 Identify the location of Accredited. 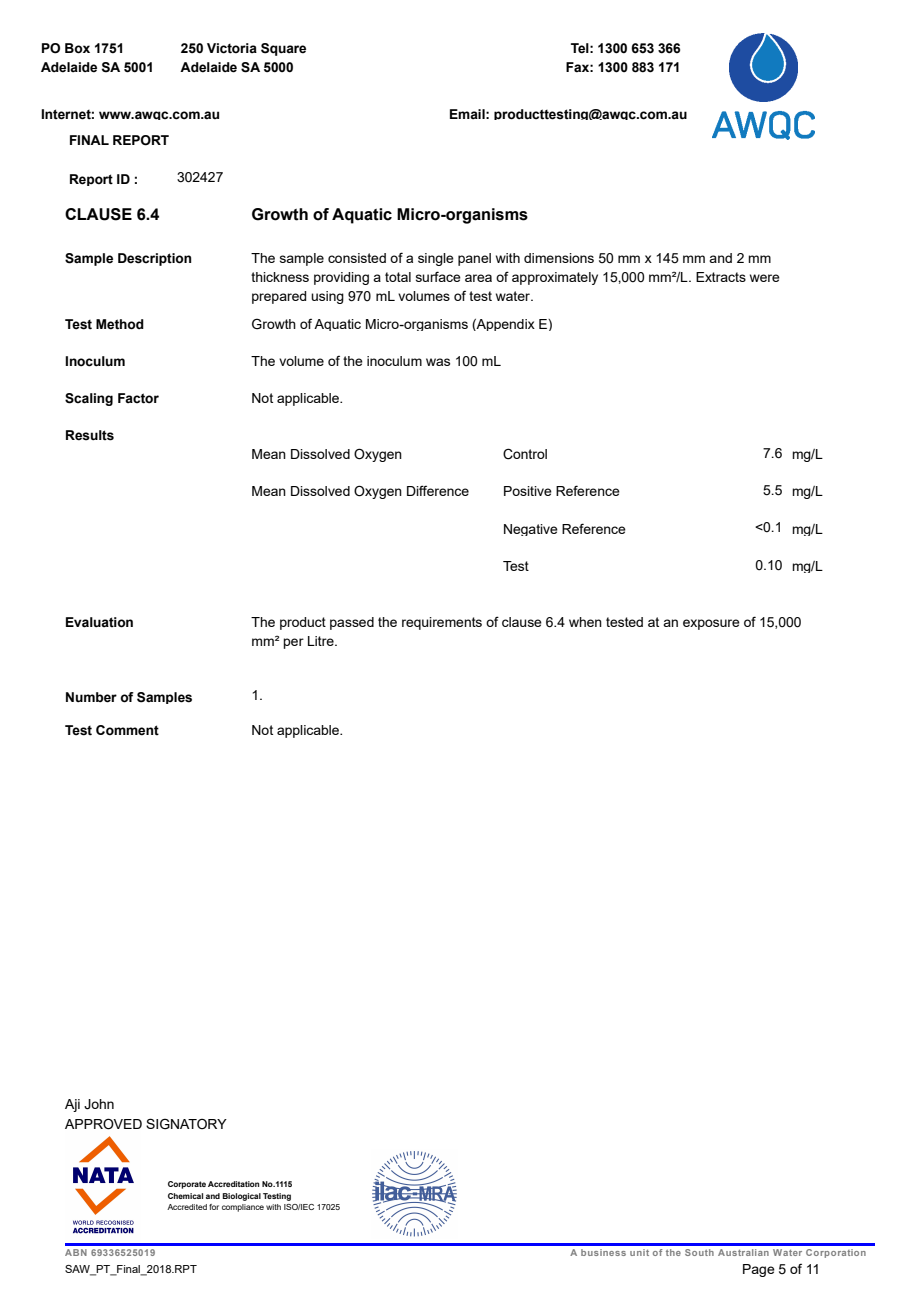
(187, 1207).
